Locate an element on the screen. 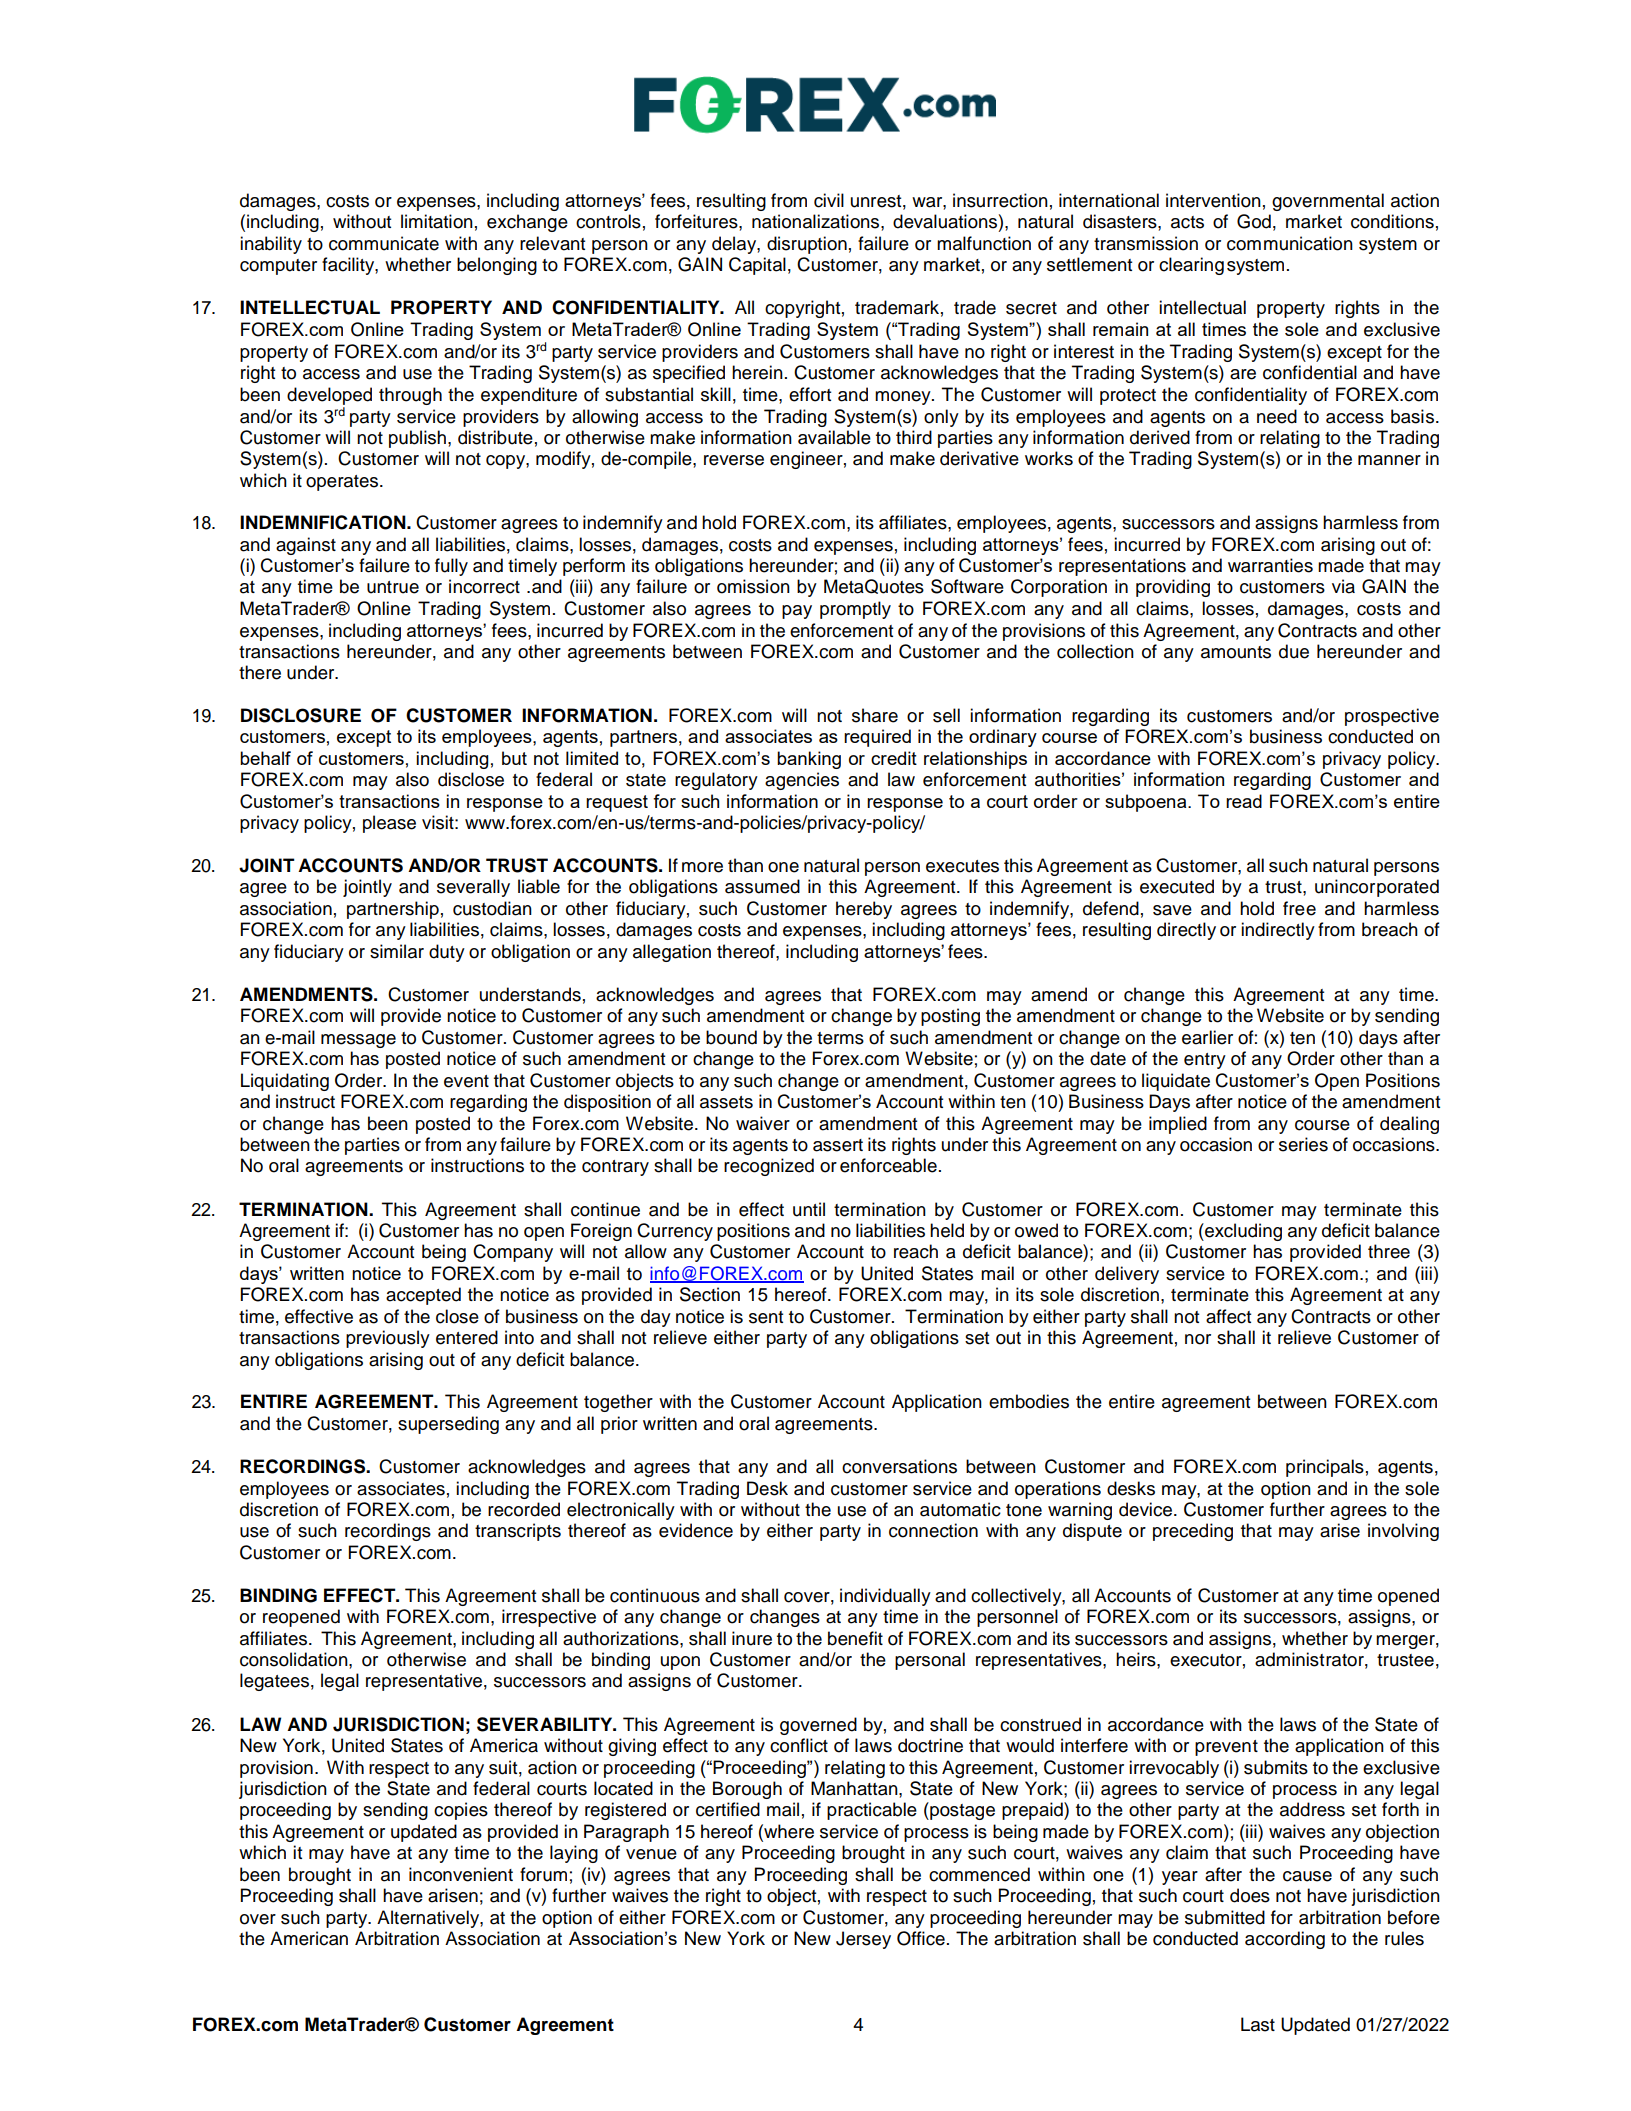  Jersey is located at coordinates (863, 1940).
